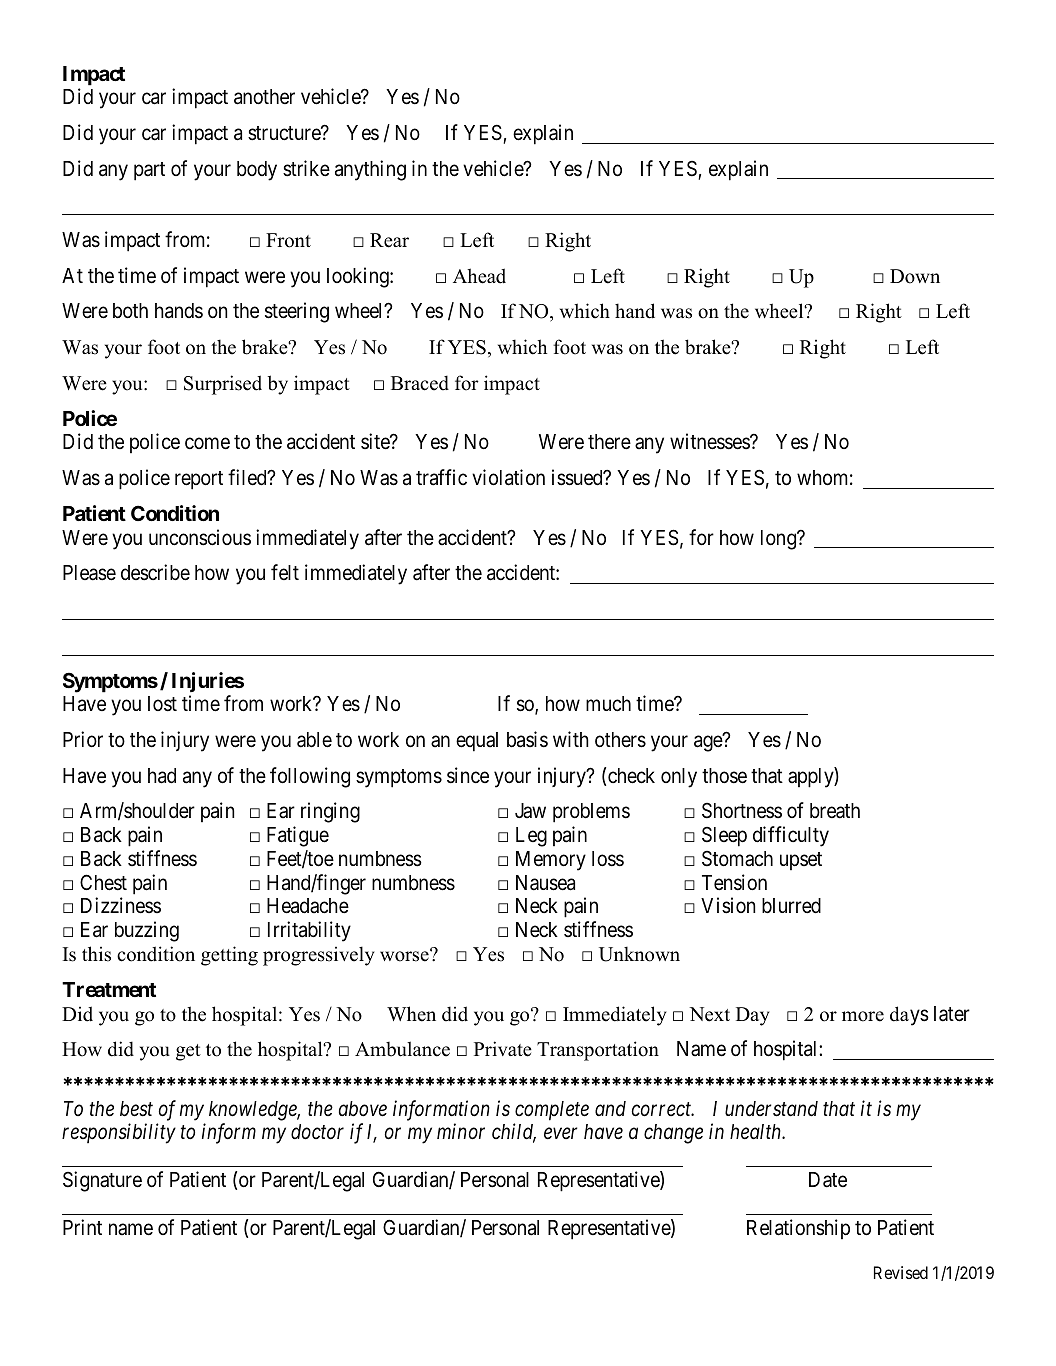 The image size is (1056, 1366). What do you see at coordinates (710, 441) in the screenshot?
I see `witnesses` at bounding box center [710, 441].
